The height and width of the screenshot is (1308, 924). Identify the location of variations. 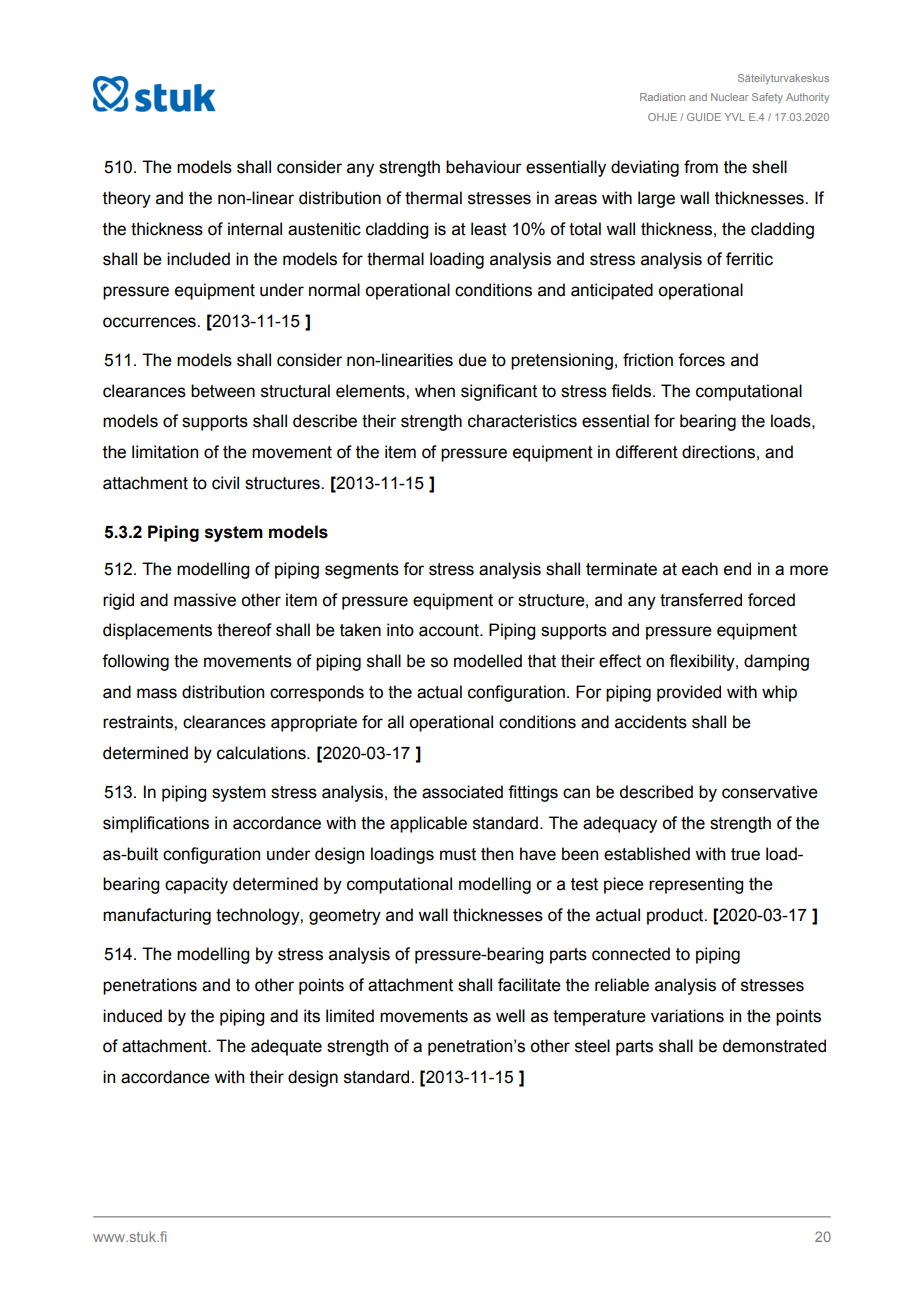
(687, 1016).
